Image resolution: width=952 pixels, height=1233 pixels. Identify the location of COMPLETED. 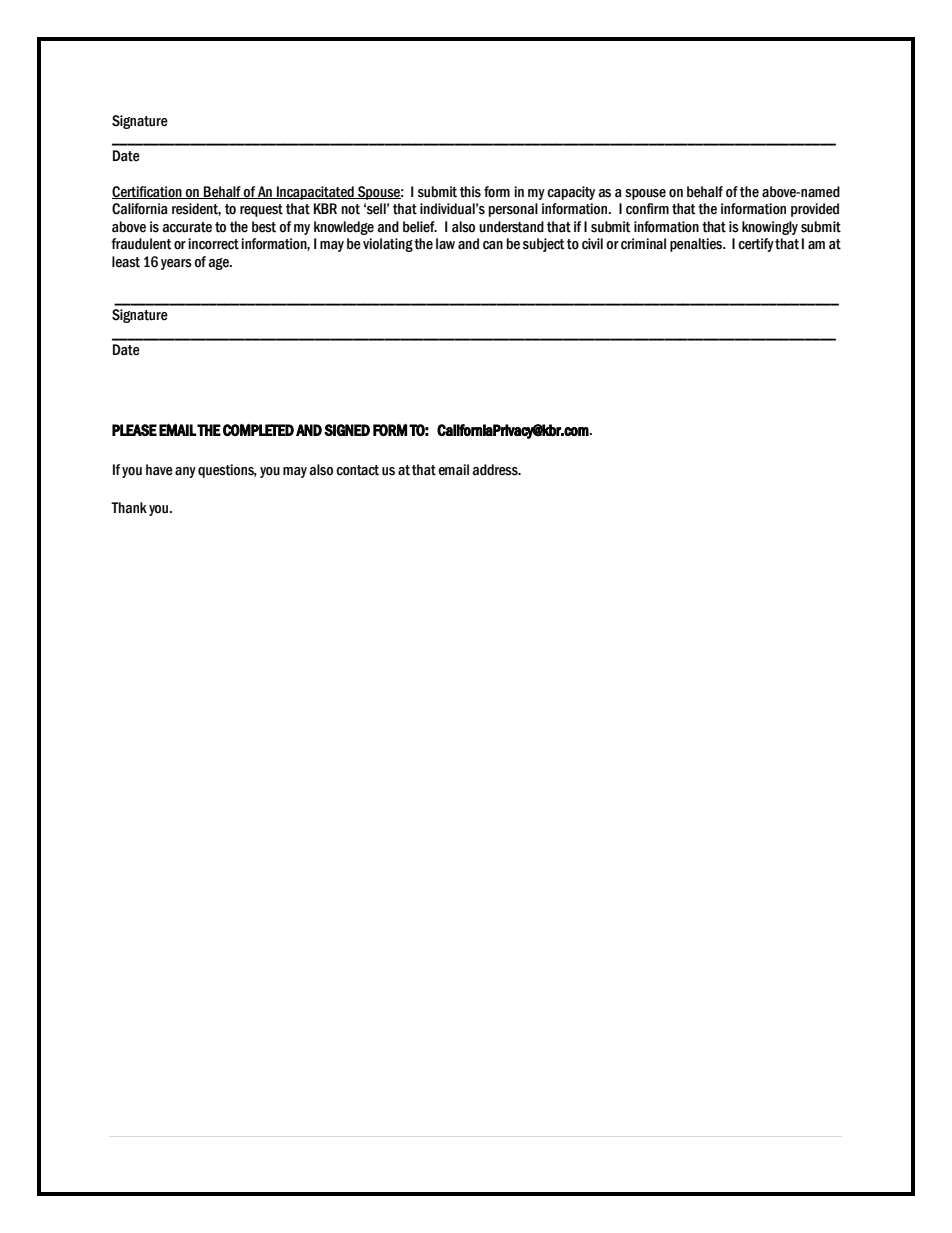
(258, 430).
